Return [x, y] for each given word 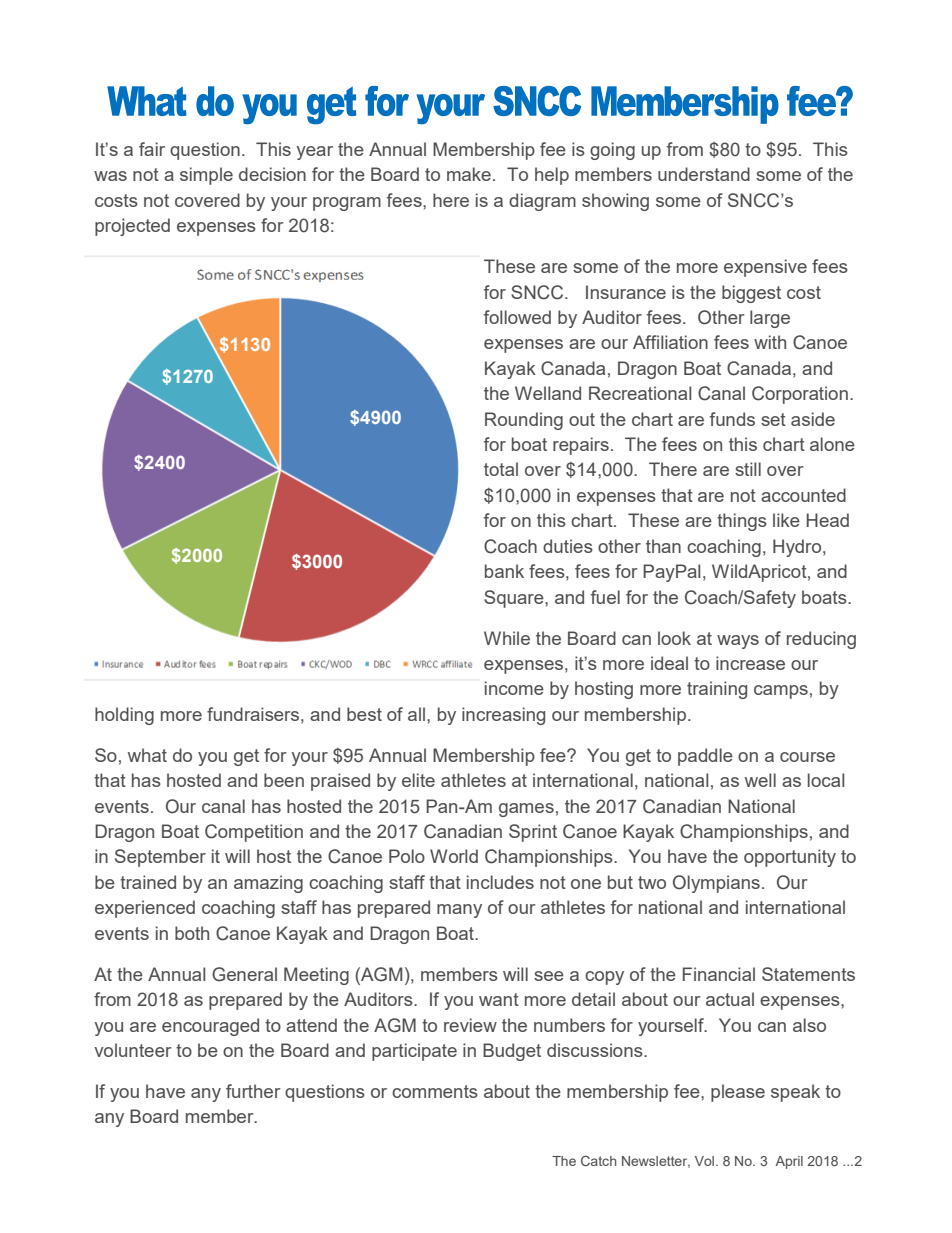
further [253, 1091]
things [742, 522]
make [469, 174]
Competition [254, 833]
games [526, 810]
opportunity [790, 858]
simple [206, 176]
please [738, 1093]
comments [435, 1091]
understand [704, 174]
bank [504, 571]
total [501, 469]
